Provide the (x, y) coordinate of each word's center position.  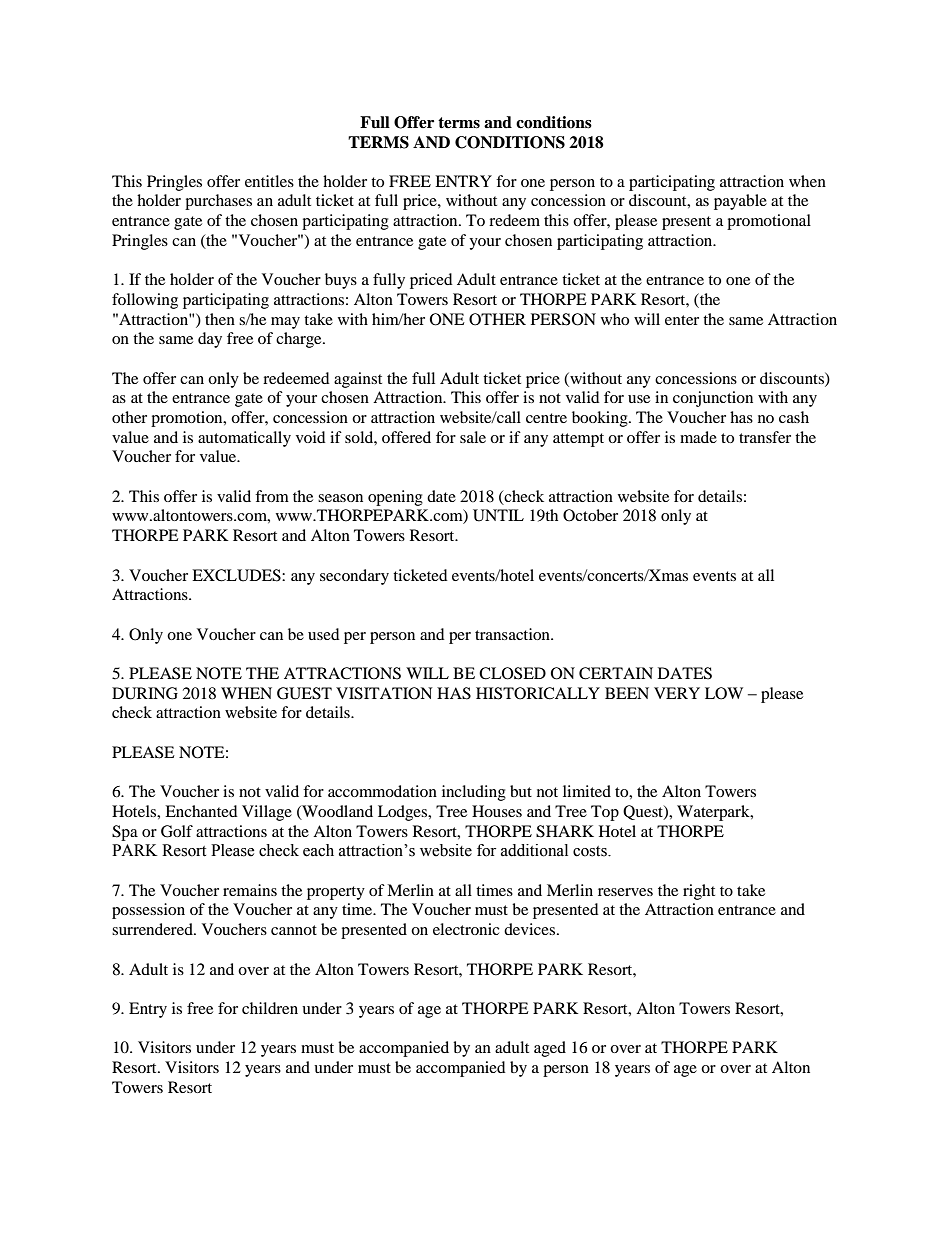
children (270, 1008)
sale (473, 437)
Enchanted (201, 811)
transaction (513, 634)
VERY (677, 693)
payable (740, 202)
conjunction (713, 399)
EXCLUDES (237, 575)
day (210, 340)
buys (341, 281)
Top (605, 813)
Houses (497, 811)
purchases (218, 202)
